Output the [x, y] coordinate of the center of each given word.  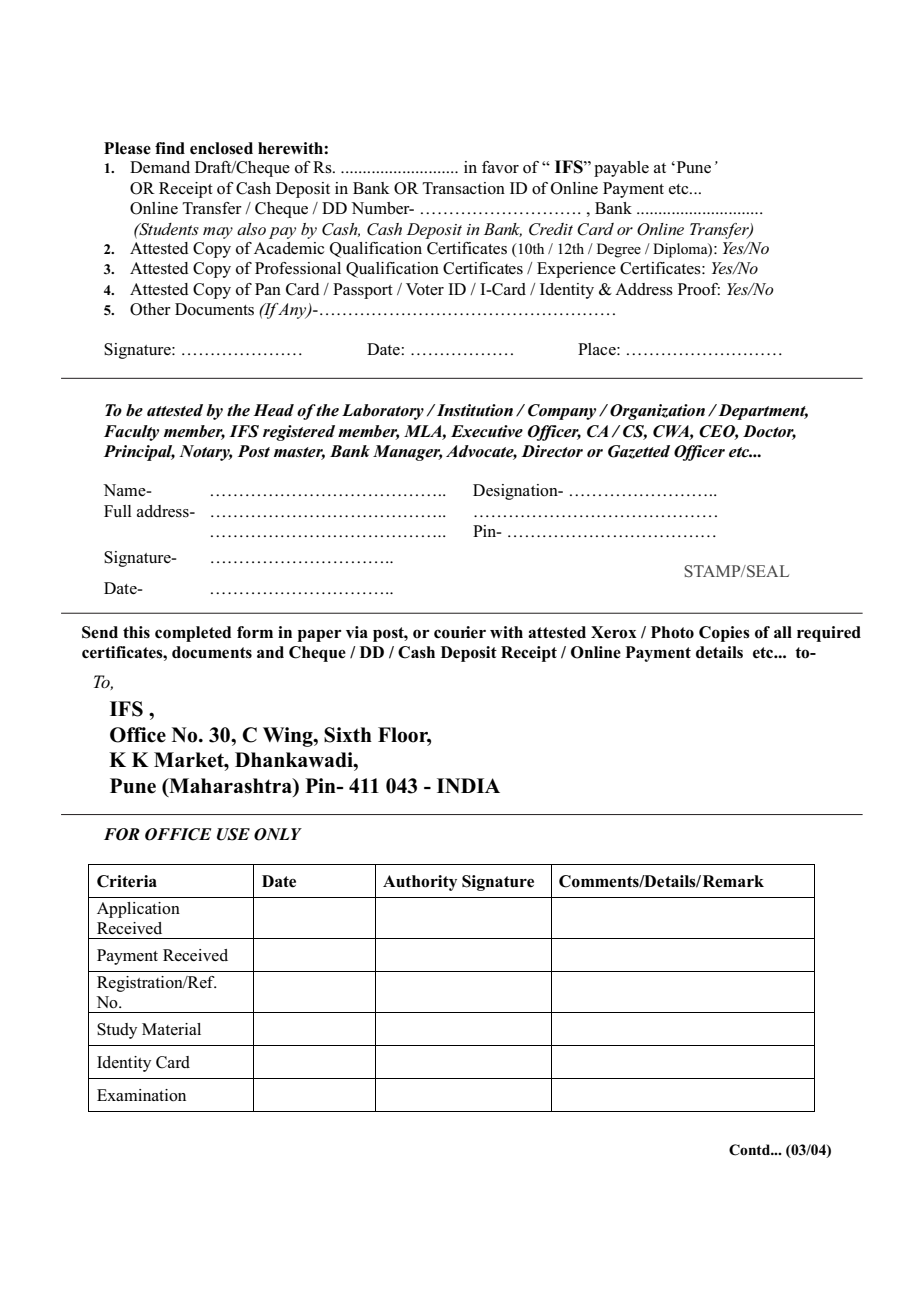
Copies [724, 634]
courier [460, 632]
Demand [160, 167]
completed [193, 634]
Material [171, 1029]
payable [621, 169]
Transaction [463, 188]
